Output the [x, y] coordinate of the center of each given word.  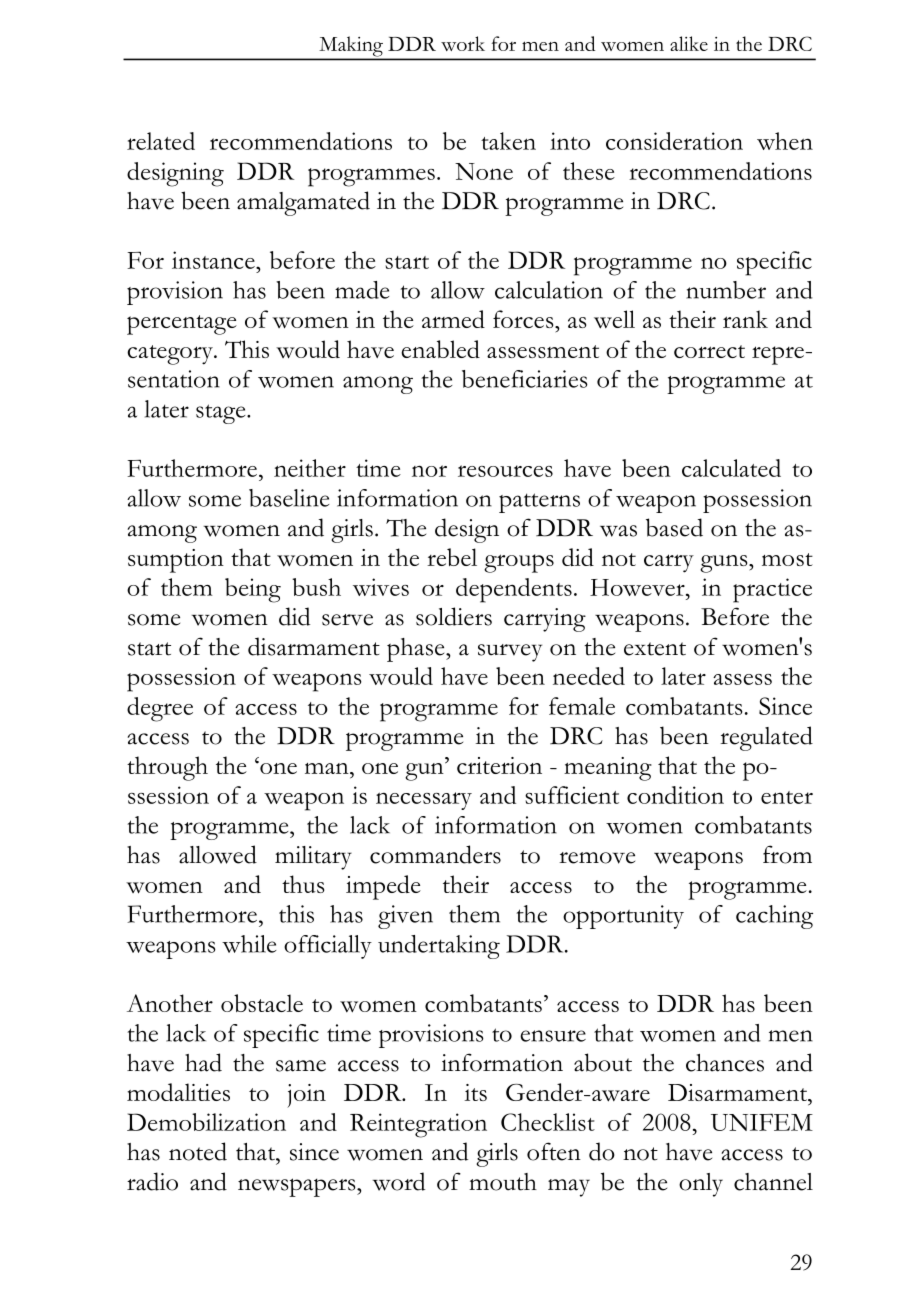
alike [689, 43]
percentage [182, 325]
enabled [440, 349]
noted [198, 1151]
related [161, 141]
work [463, 43]
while [249, 944]
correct [709, 351]
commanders [435, 854]
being [253, 590]
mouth [503, 1182]
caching [774, 917]
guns [725, 564]
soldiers [454, 616]
